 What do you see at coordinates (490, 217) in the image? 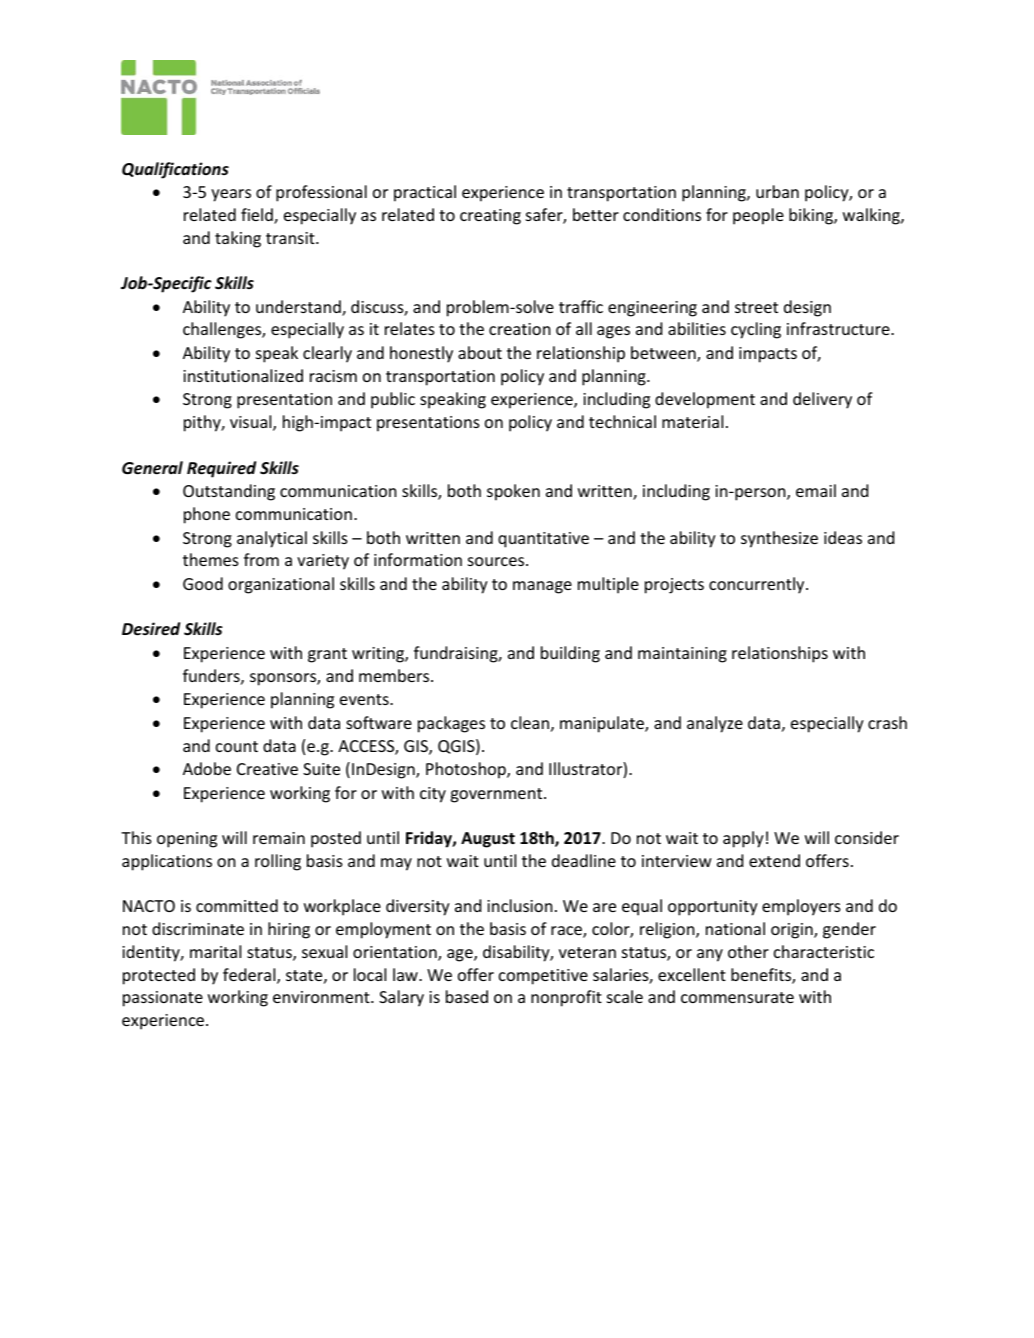
I see `creating` at bounding box center [490, 217].
